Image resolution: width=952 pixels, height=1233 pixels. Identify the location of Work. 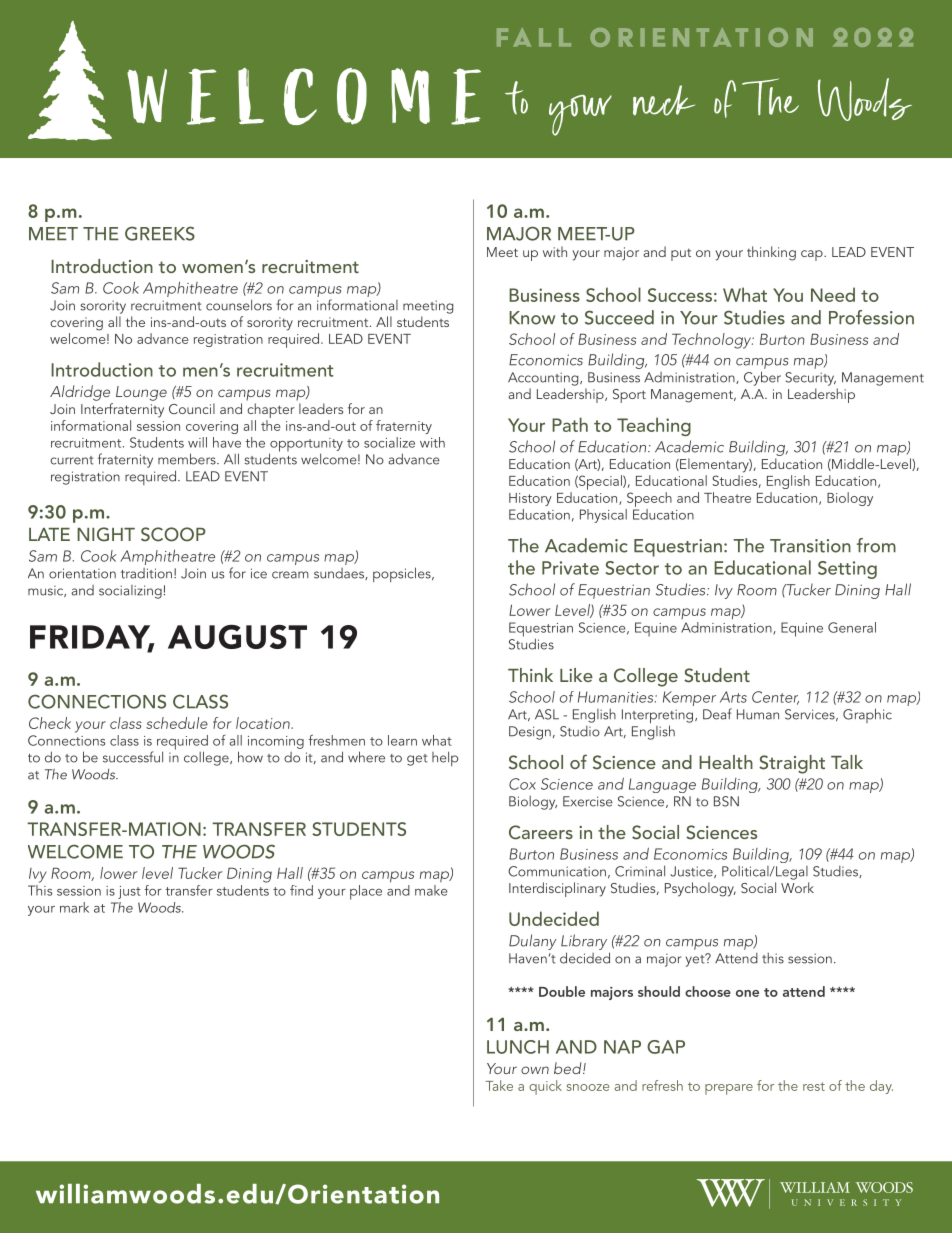
(797, 887).
